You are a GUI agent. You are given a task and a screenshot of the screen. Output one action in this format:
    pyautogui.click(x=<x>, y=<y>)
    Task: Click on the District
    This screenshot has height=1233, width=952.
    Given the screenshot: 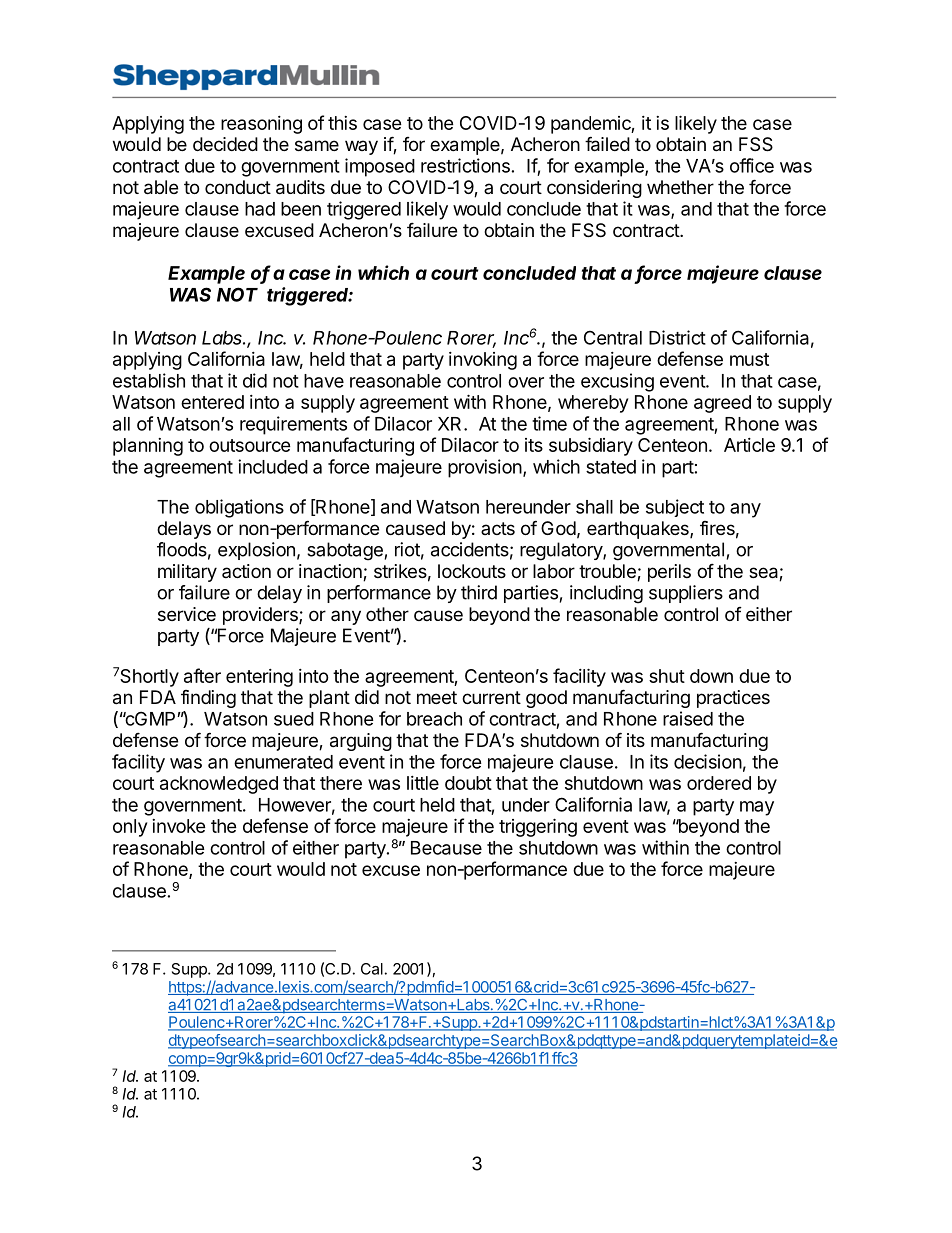 What is the action you would take?
    pyautogui.click(x=677, y=337)
